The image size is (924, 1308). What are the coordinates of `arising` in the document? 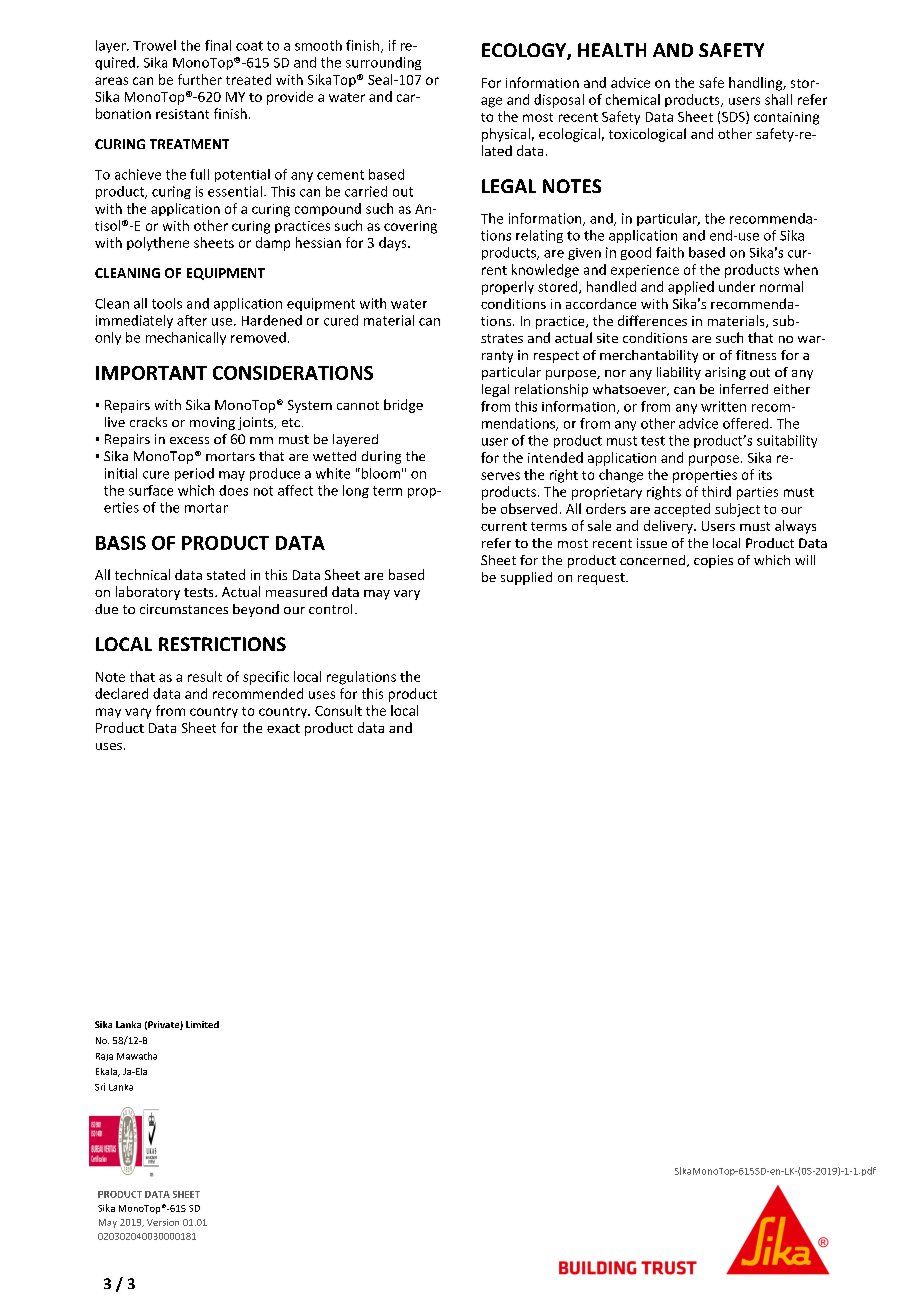 It's located at (725, 373).
